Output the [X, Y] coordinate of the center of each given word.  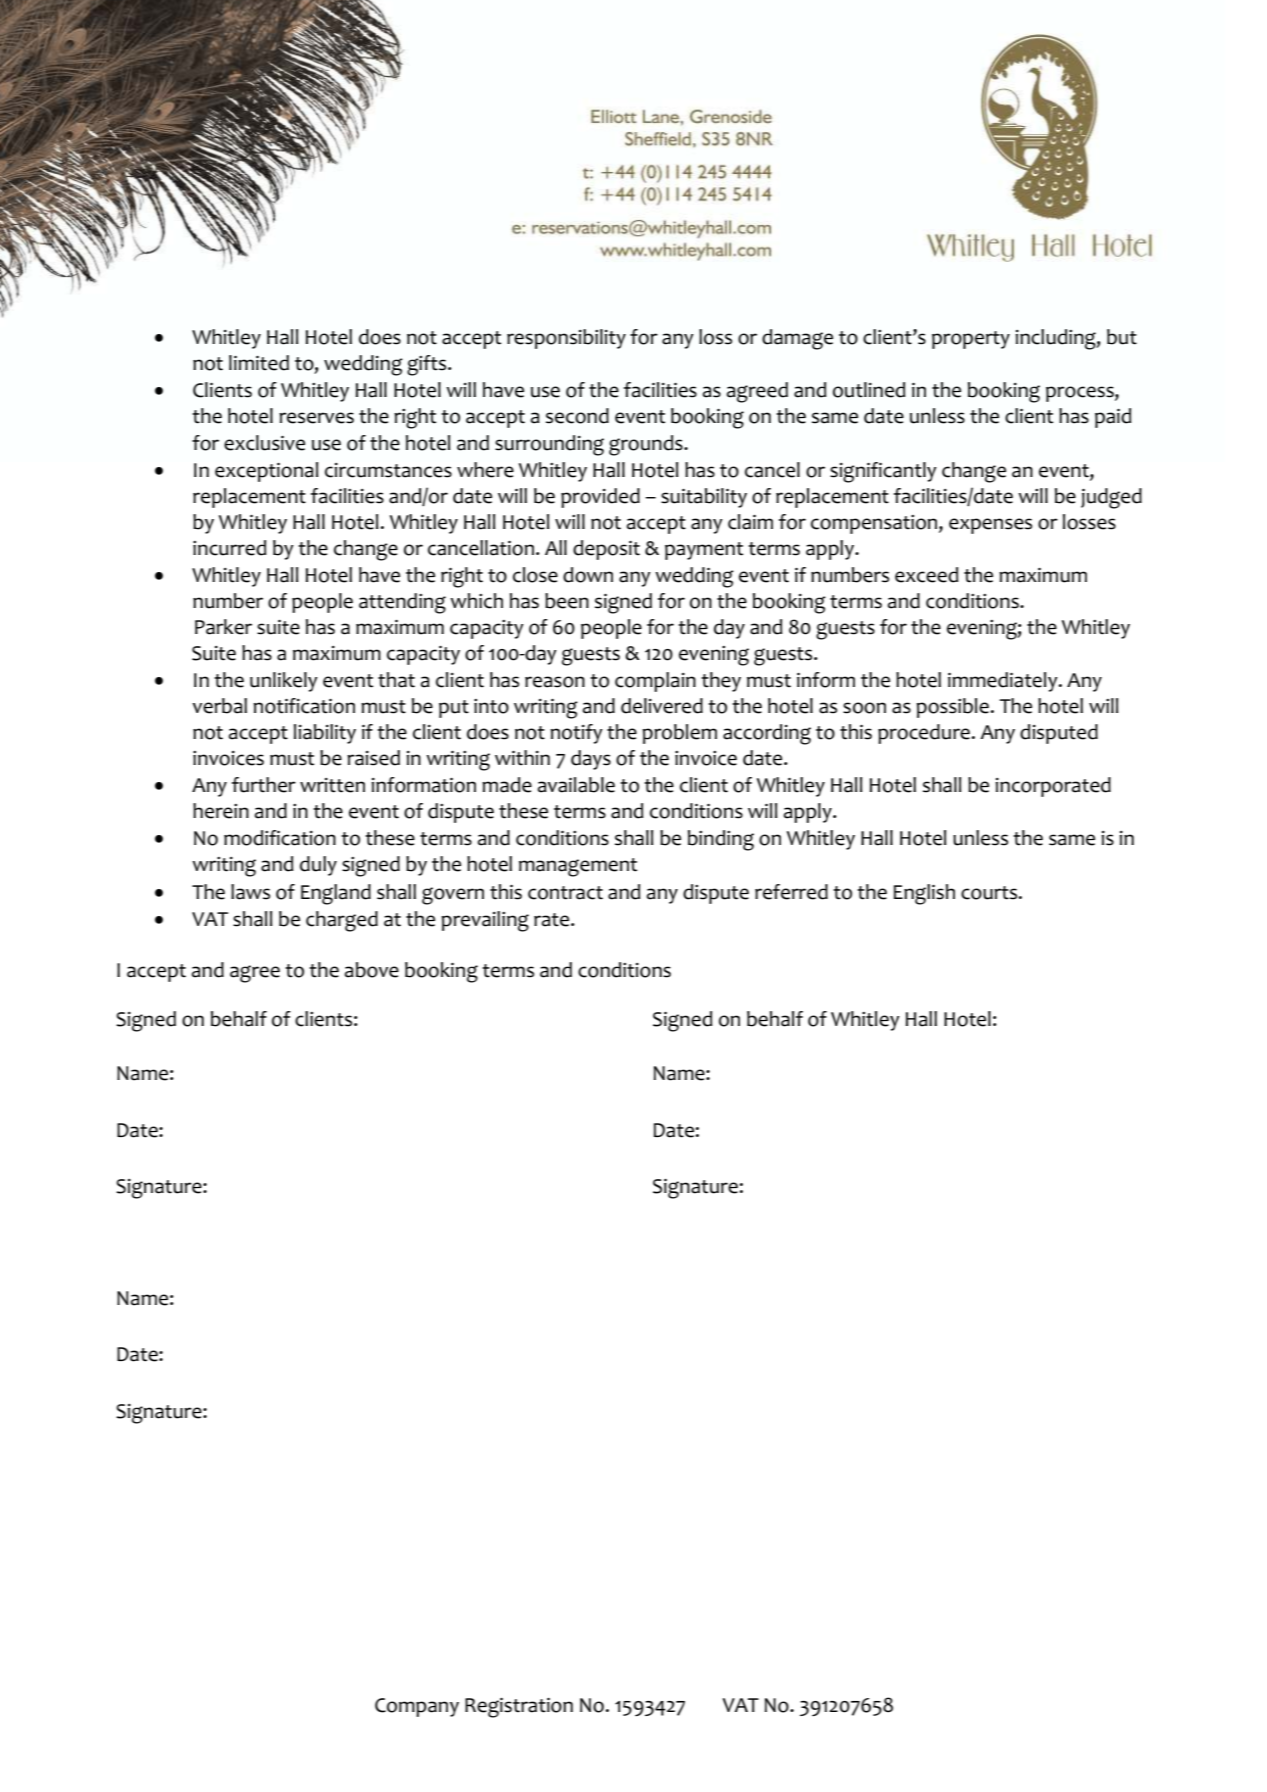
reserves [316, 418]
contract [565, 893]
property [971, 340]
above [372, 970]
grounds [647, 445]
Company [417, 1707]
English [924, 894]
